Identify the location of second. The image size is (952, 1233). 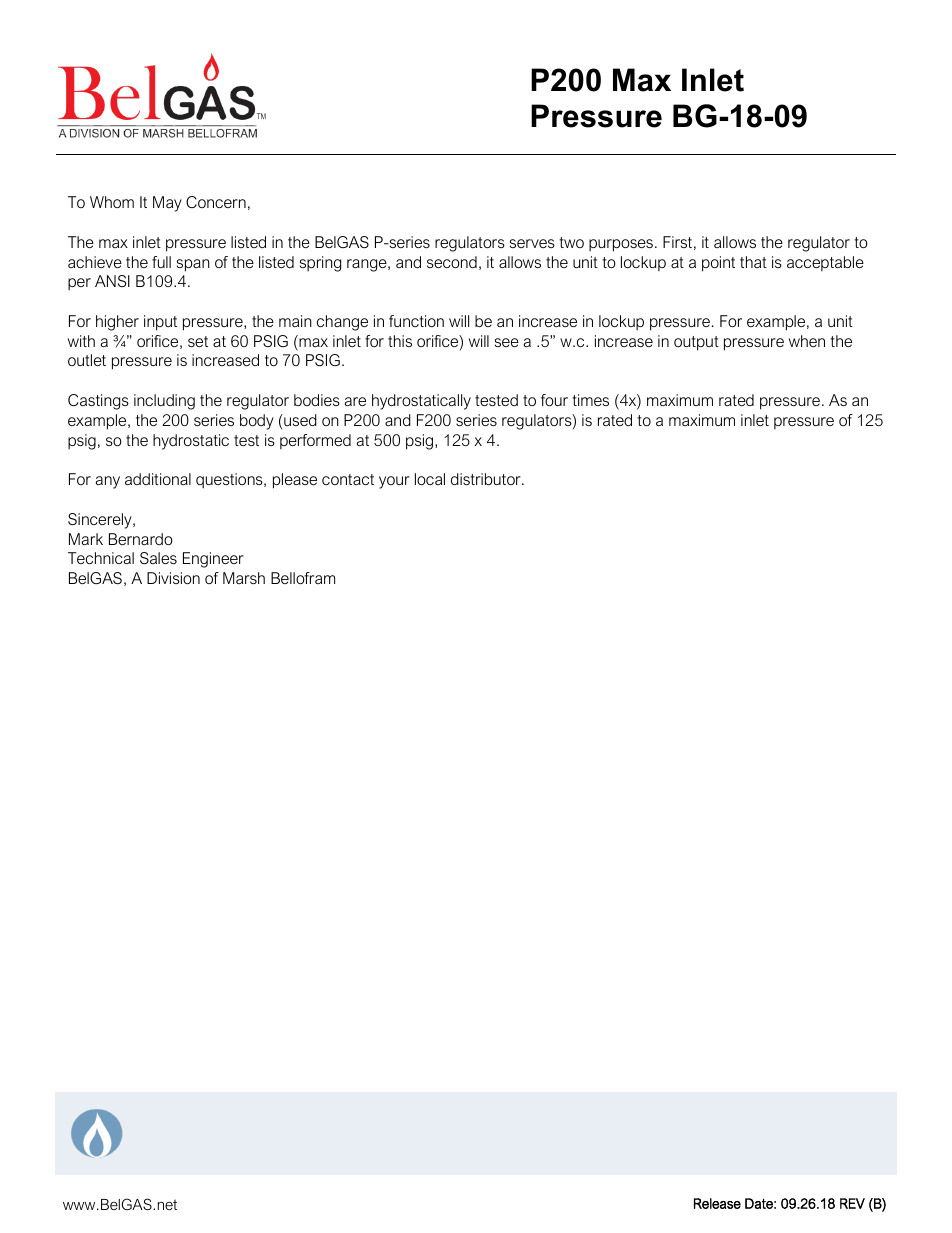
(452, 262).
